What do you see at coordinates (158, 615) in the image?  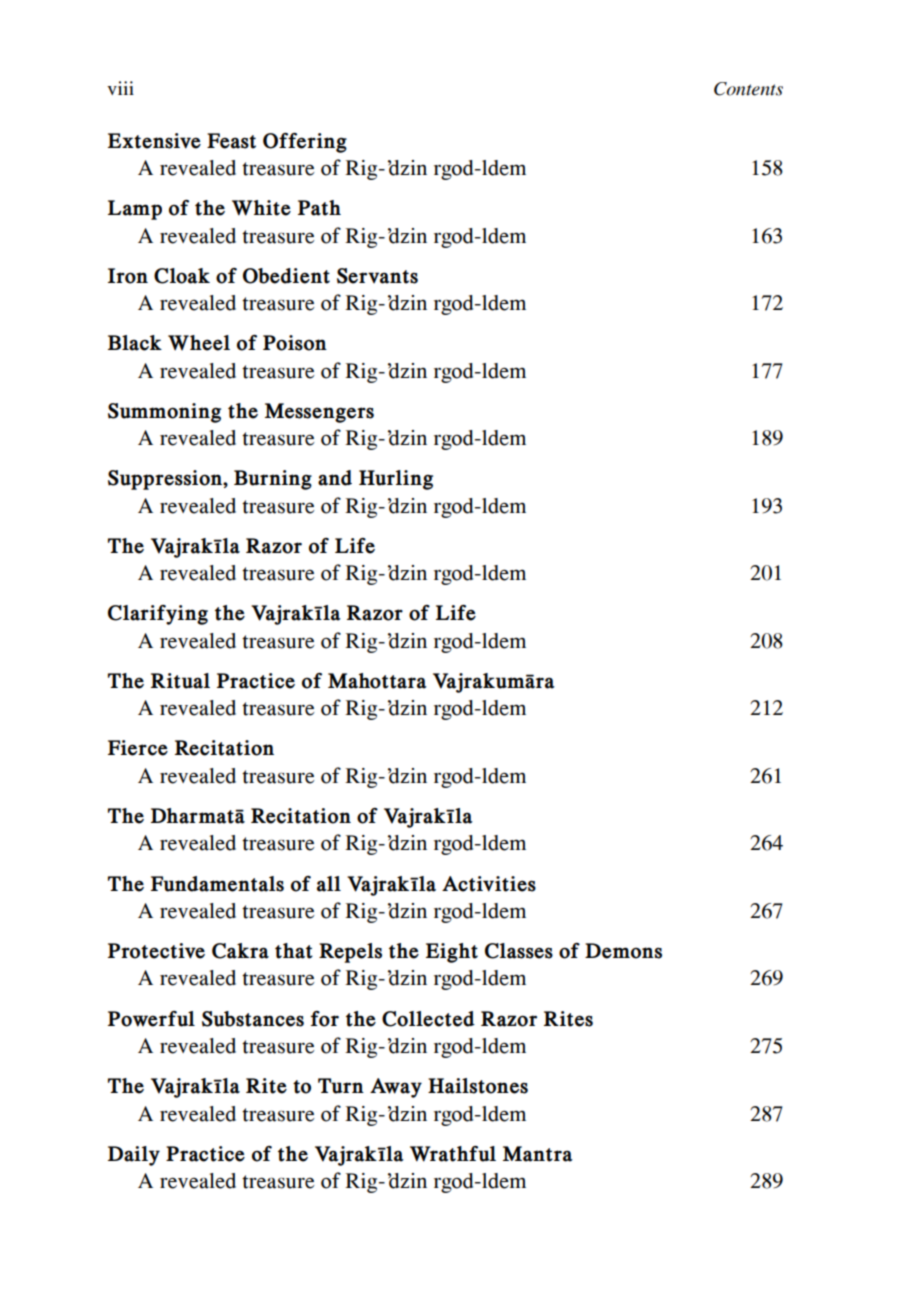 I see `Clarifying` at bounding box center [158, 615].
